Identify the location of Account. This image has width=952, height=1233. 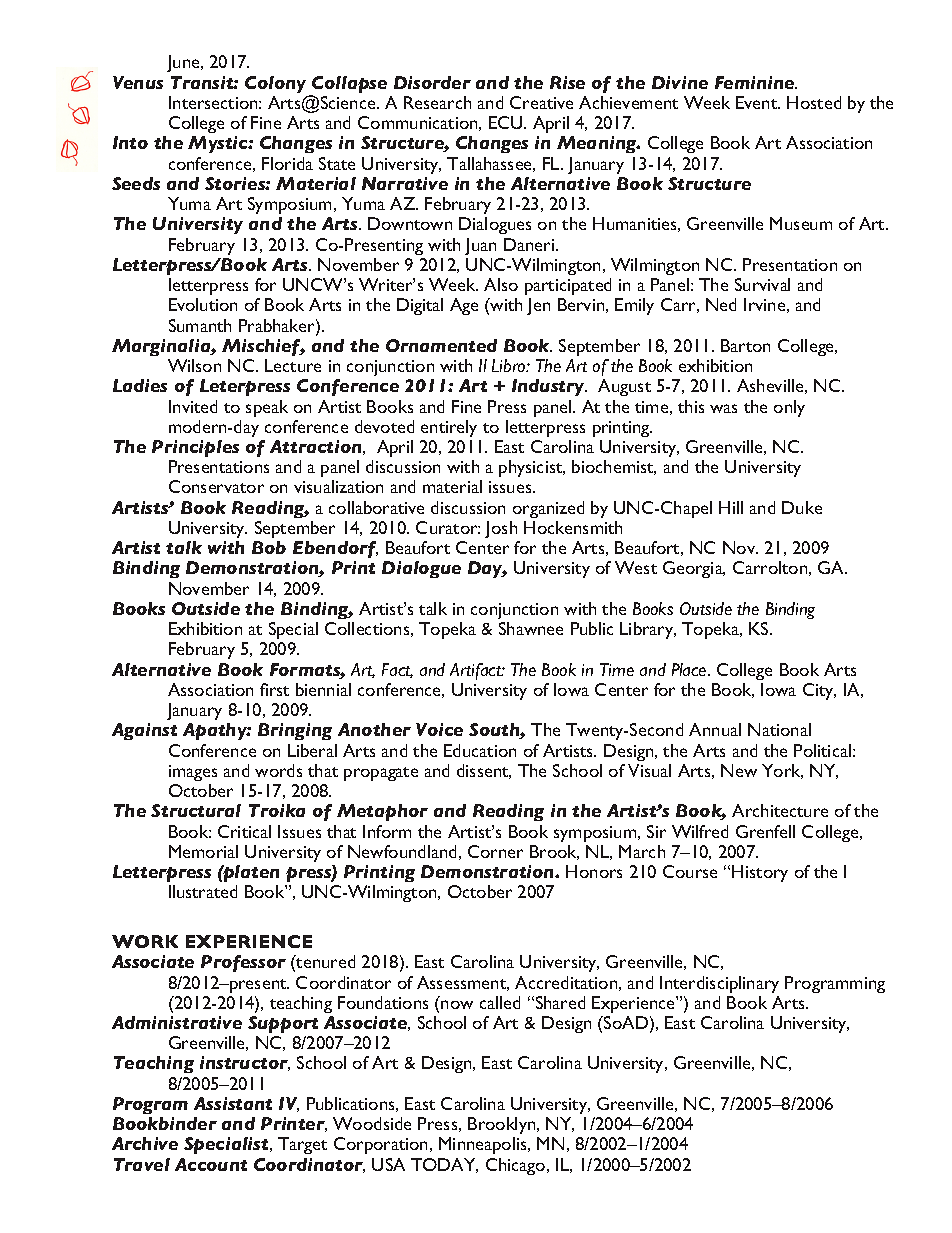
(211, 1164).
